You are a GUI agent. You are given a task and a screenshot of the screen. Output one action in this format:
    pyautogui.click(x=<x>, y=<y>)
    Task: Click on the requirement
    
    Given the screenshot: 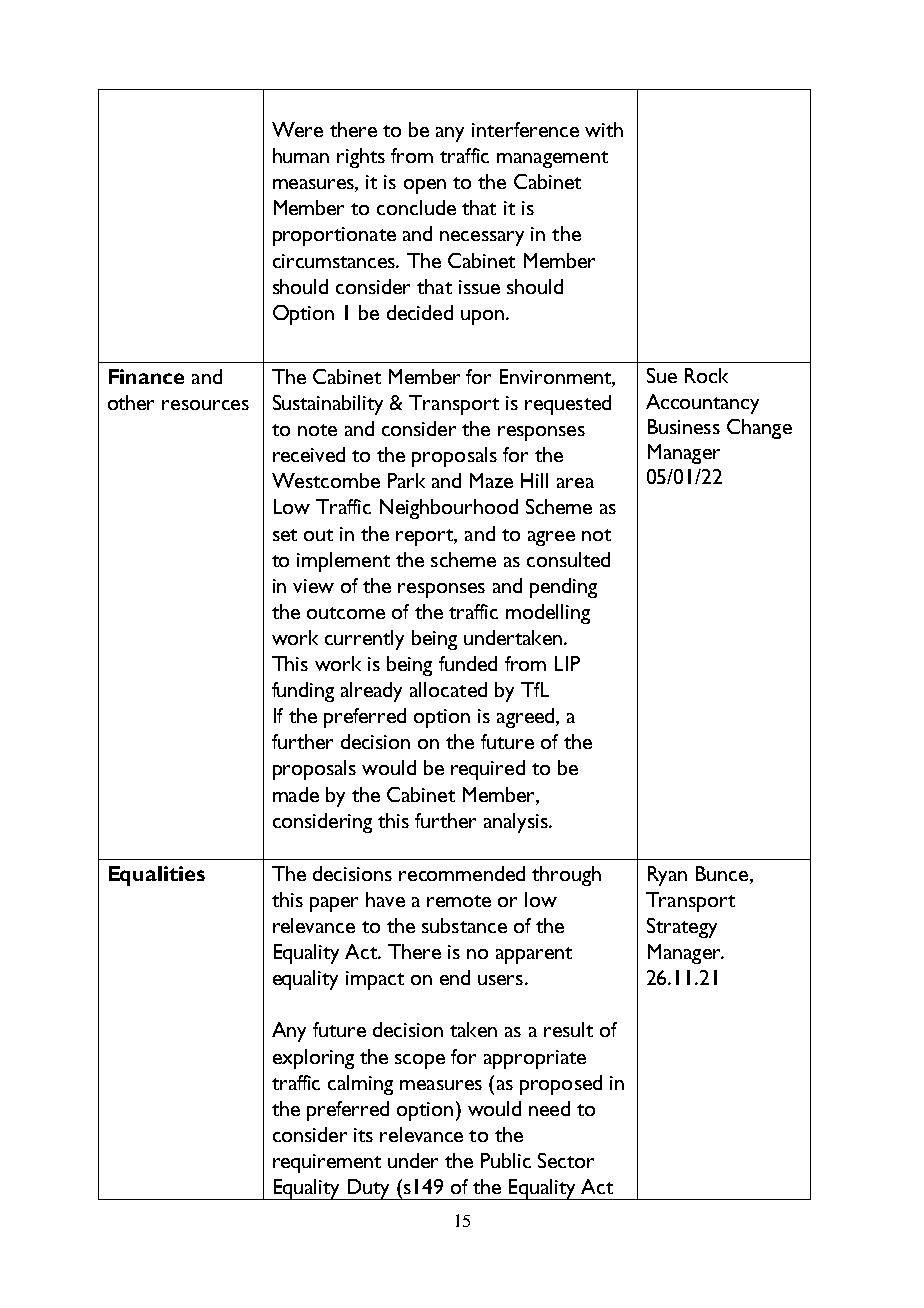 What is the action you would take?
    pyautogui.click(x=327, y=1163)
